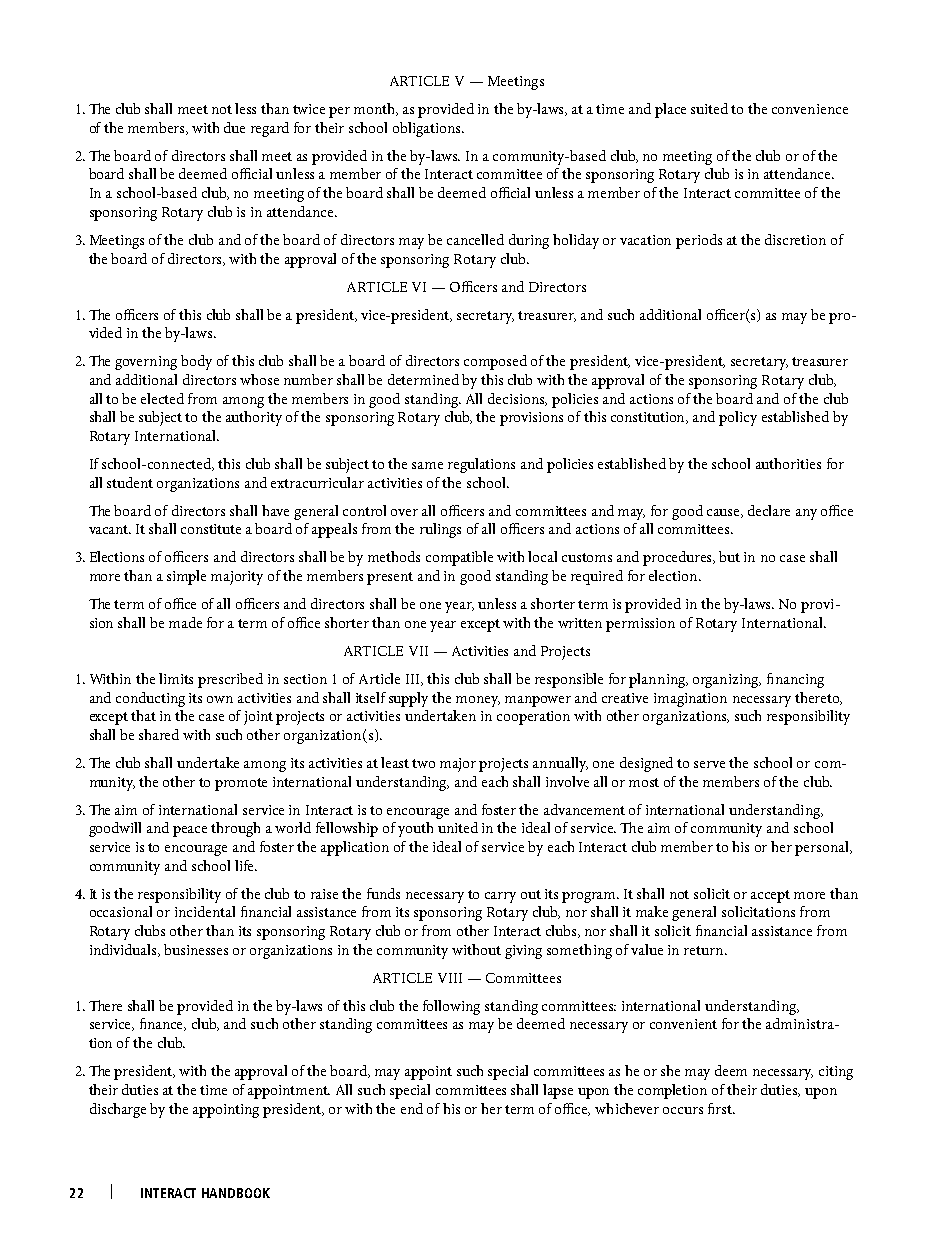 The image size is (952, 1233). Describe the element at coordinates (234, 127) in the image. I see `due` at that location.
